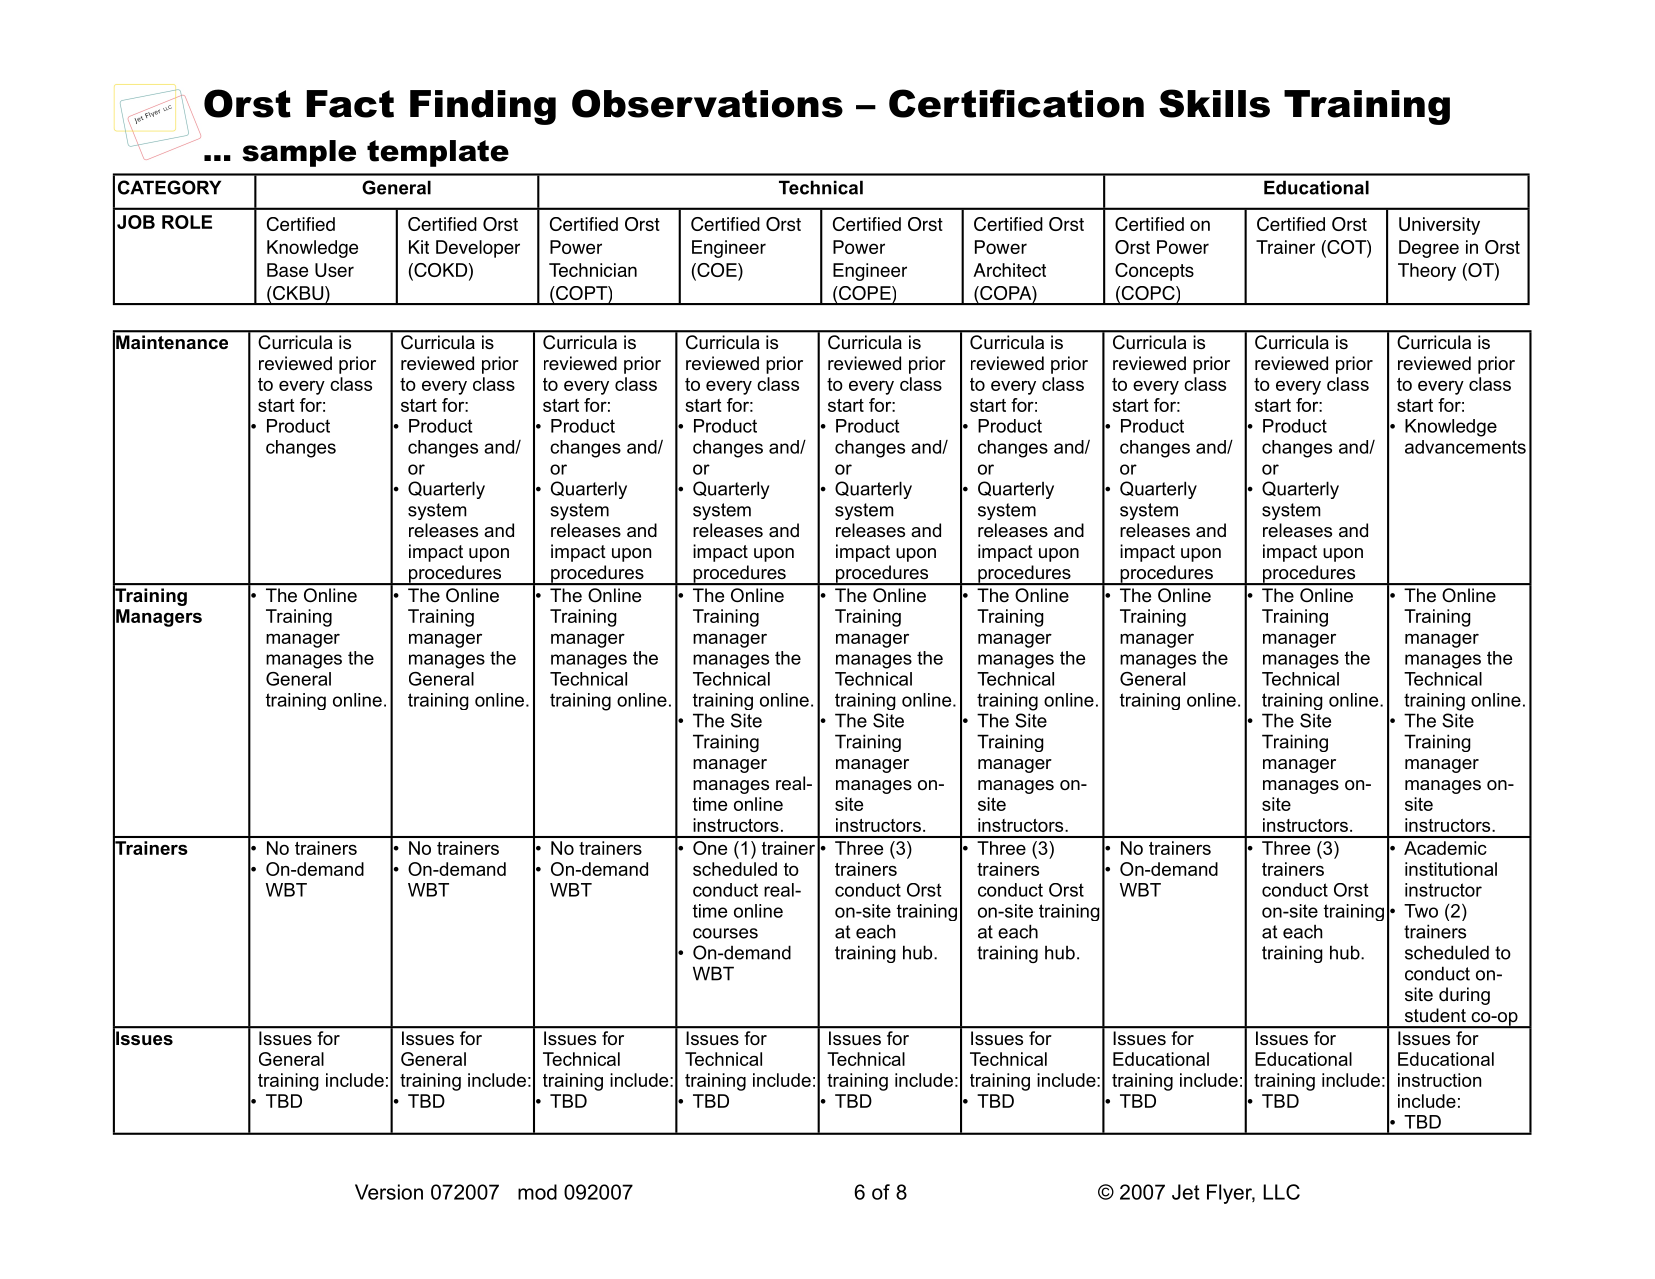 This screenshot has width=1655, height=1279. What do you see at coordinates (1214, 103) in the screenshot?
I see `Skills` at bounding box center [1214, 103].
